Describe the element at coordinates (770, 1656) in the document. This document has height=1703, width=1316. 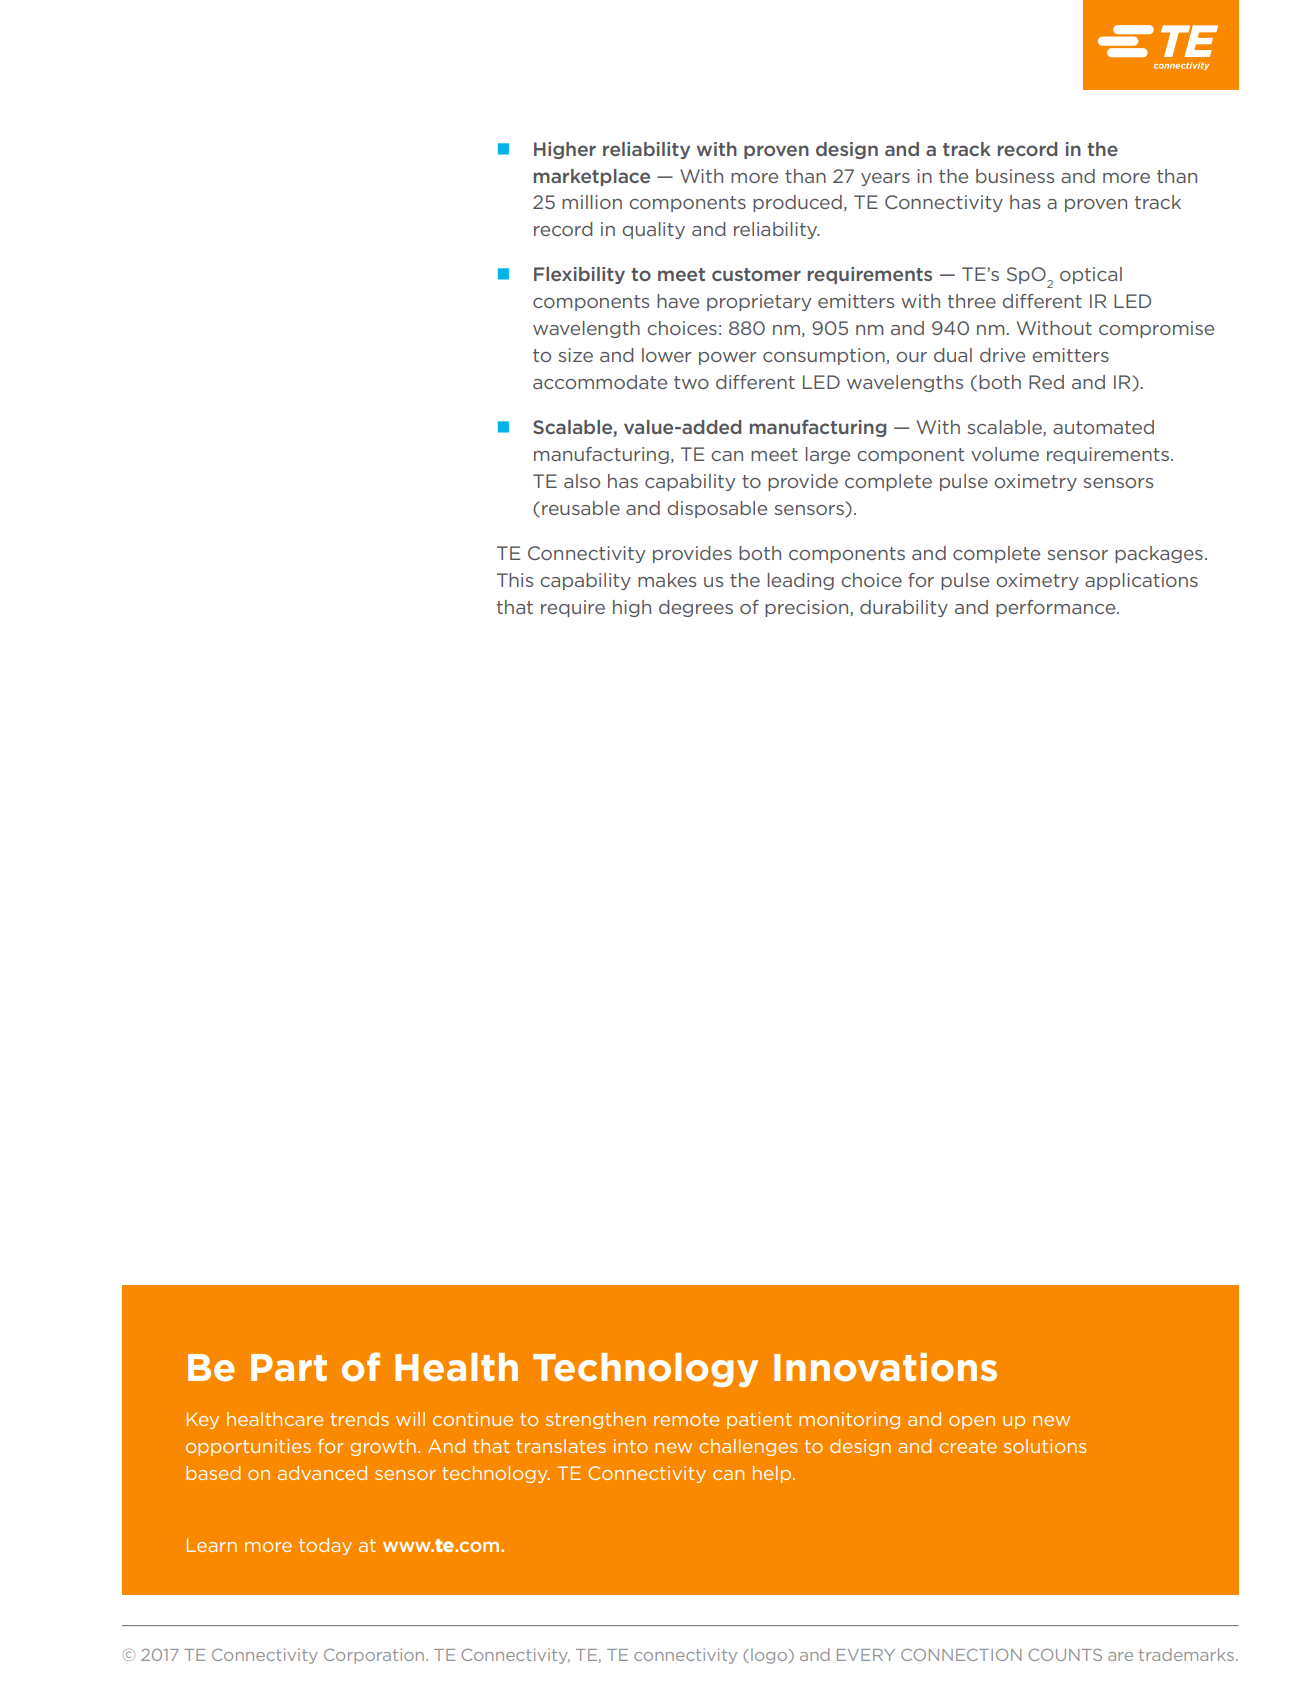
I see `logo` at that location.
